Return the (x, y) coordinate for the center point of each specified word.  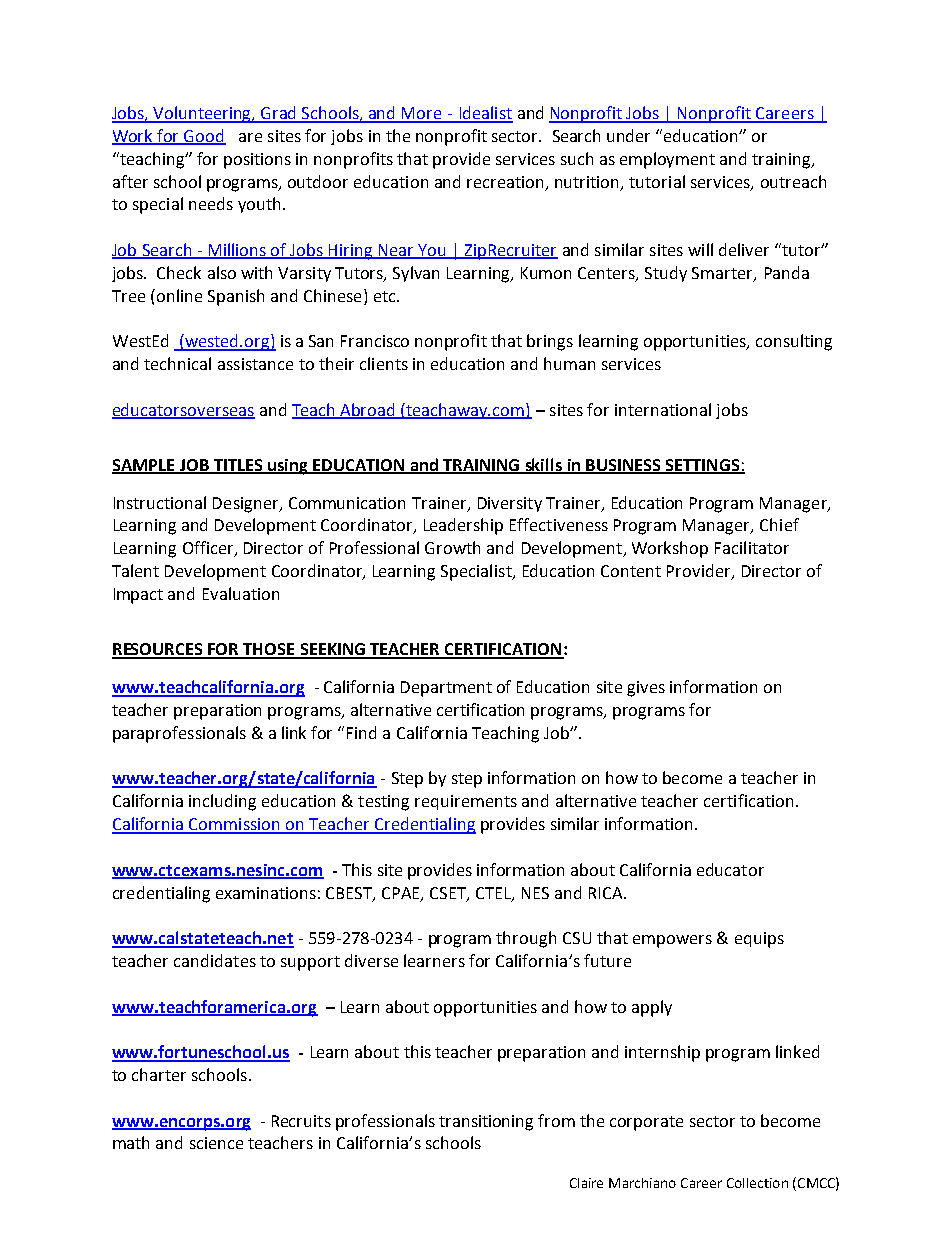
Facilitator (752, 547)
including (222, 802)
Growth (452, 547)
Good (204, 136)
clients (384, 363)
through (526, 939)
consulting (794, 342)
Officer (209, 549)
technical (177, 363)
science (216, 1143)
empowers (672, 941)
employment (667, 160)
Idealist (485, 114)
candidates (215, 960)
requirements (466, 802)
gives (646, 689)
